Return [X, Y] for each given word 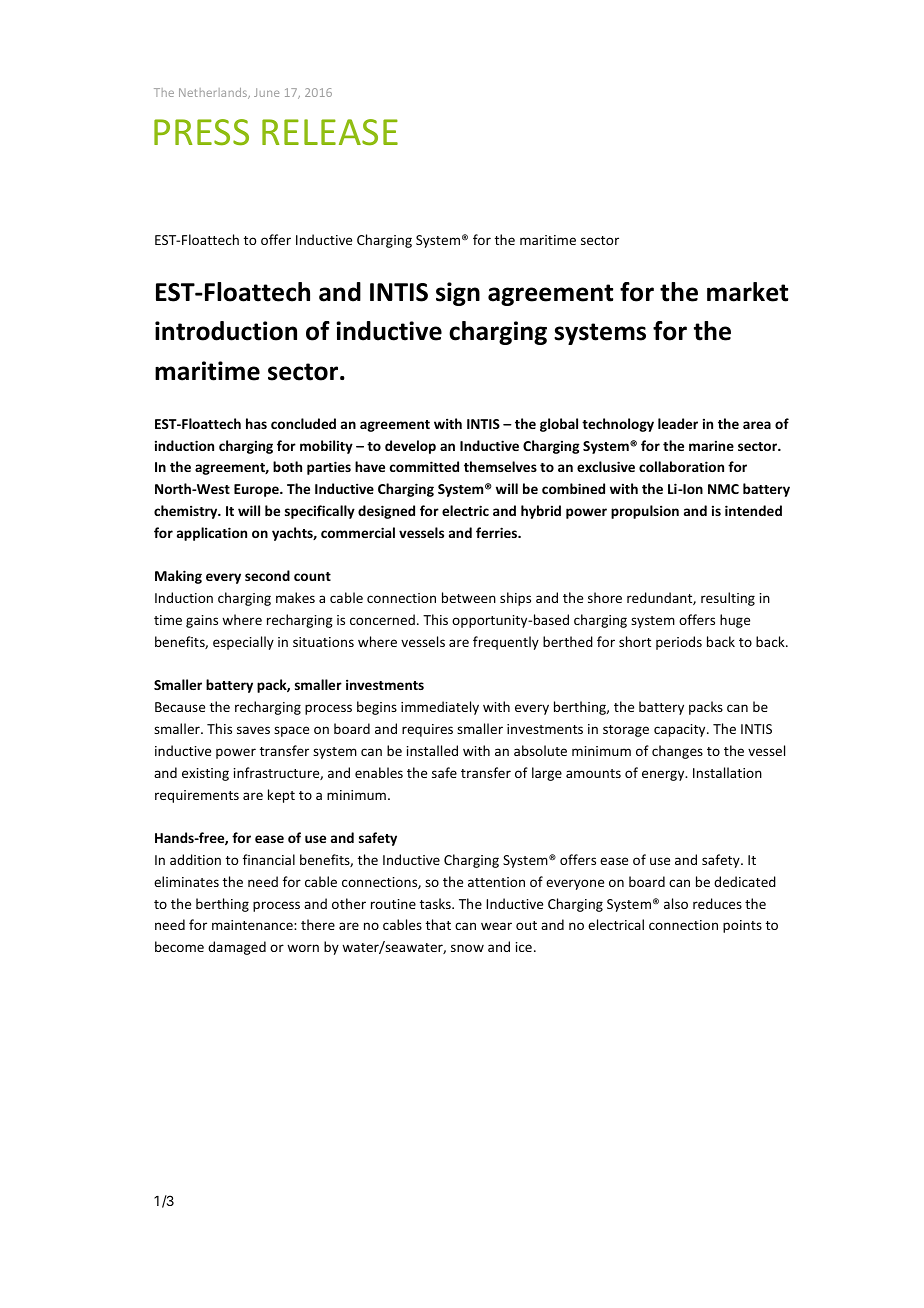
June [266, 92]
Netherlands [214, 93]
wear [496, 926]
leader [678, 423]
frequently [506, 643]
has [256, 423]
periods [679, 643]
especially [243, 643]
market [747, 292]
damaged [237, 948]
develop [410, 447]
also [676, 903]
